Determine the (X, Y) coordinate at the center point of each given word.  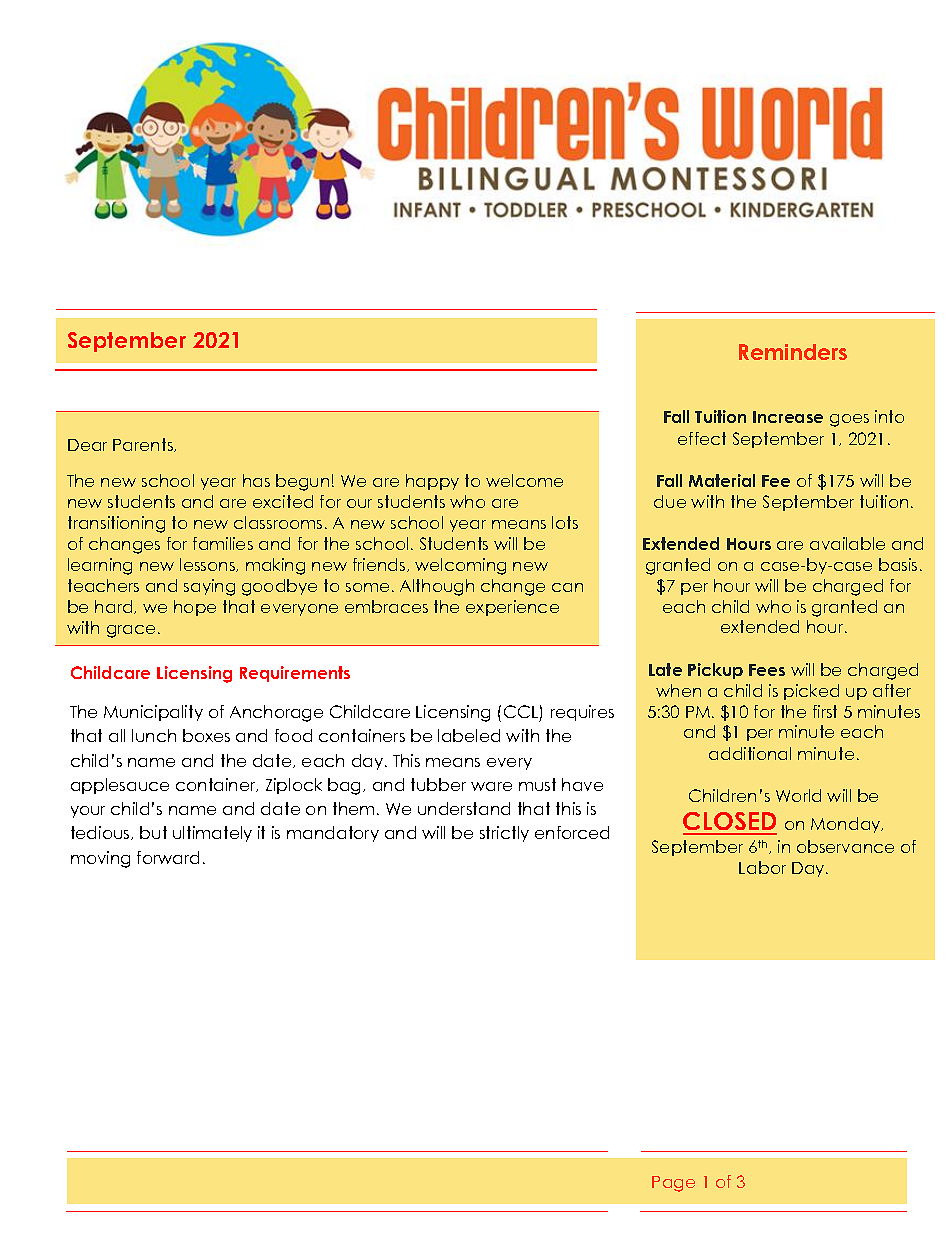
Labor (762, 867)
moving (100, 859)
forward (168, 857)
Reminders (793, 352)
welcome (524, 480)
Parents (144, 445)
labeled (469, 735)
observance (845, 846)
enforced (572, 832)
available (847, 543)
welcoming (460, 566)
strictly (504, 834)
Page (673, 1184)
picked (811, 692)
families (223, 543)
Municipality (153, 713)
